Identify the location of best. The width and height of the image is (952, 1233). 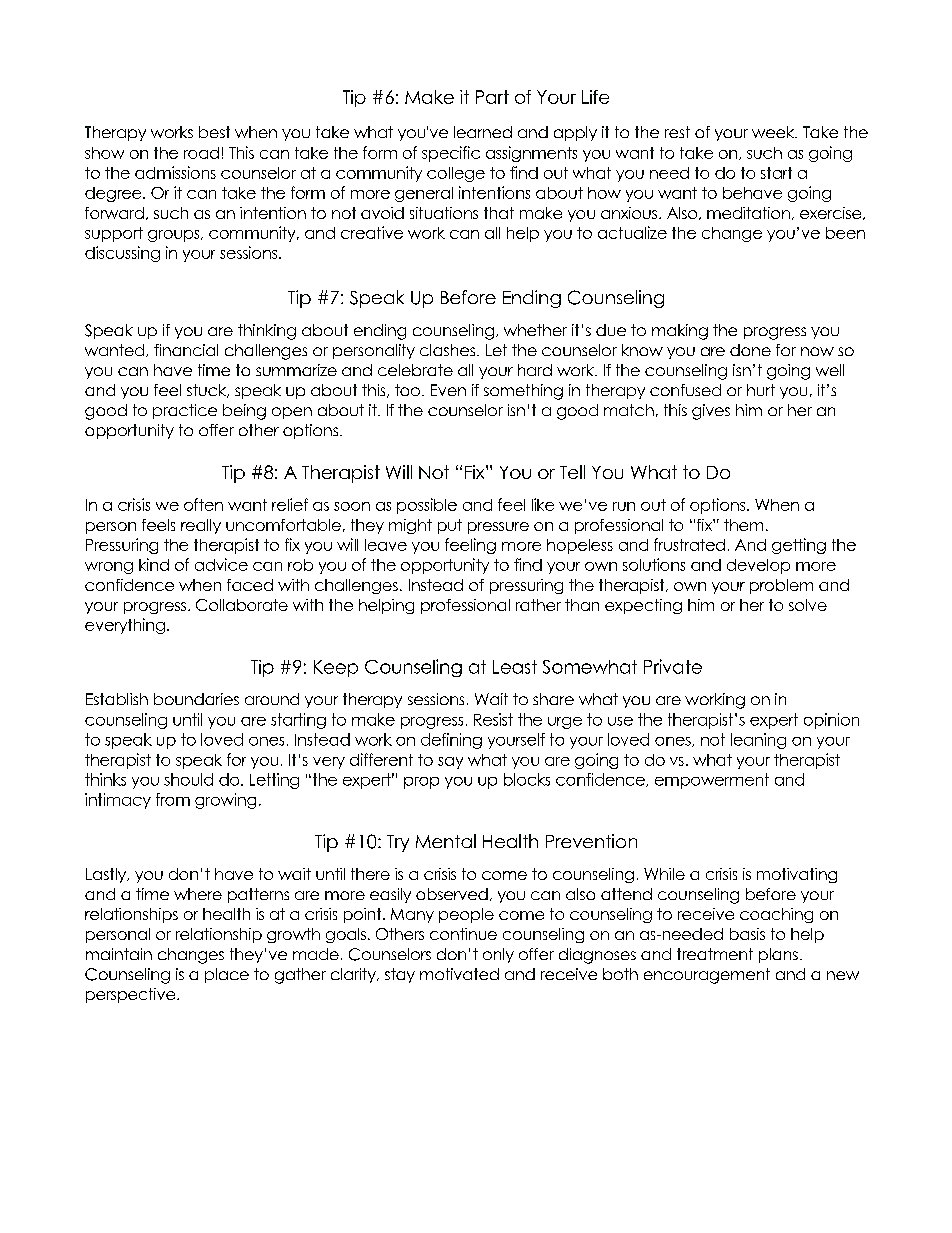
(214, 132).
